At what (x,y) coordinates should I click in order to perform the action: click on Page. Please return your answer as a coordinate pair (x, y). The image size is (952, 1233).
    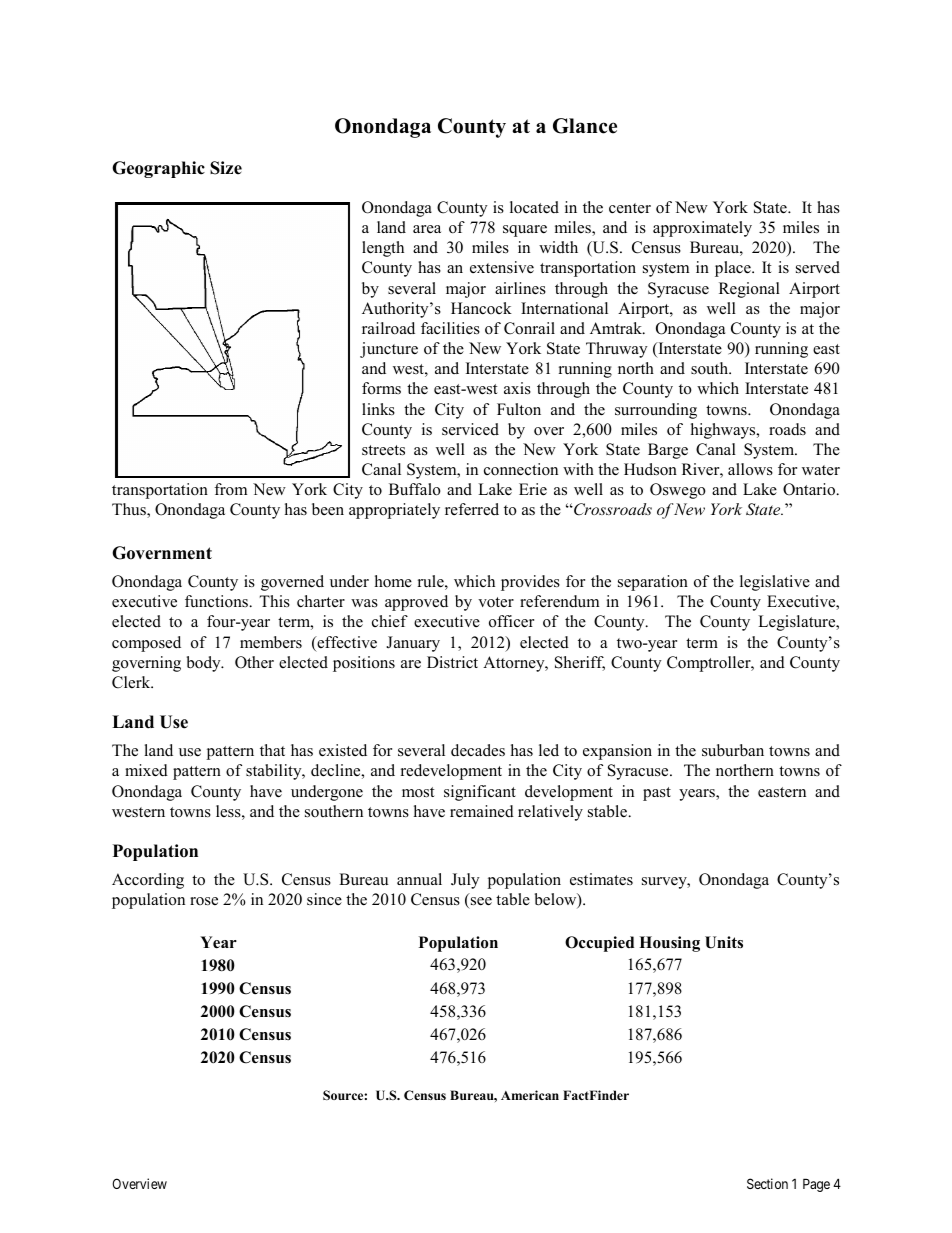
    Looking at the image, I should click on (816, 1185).
